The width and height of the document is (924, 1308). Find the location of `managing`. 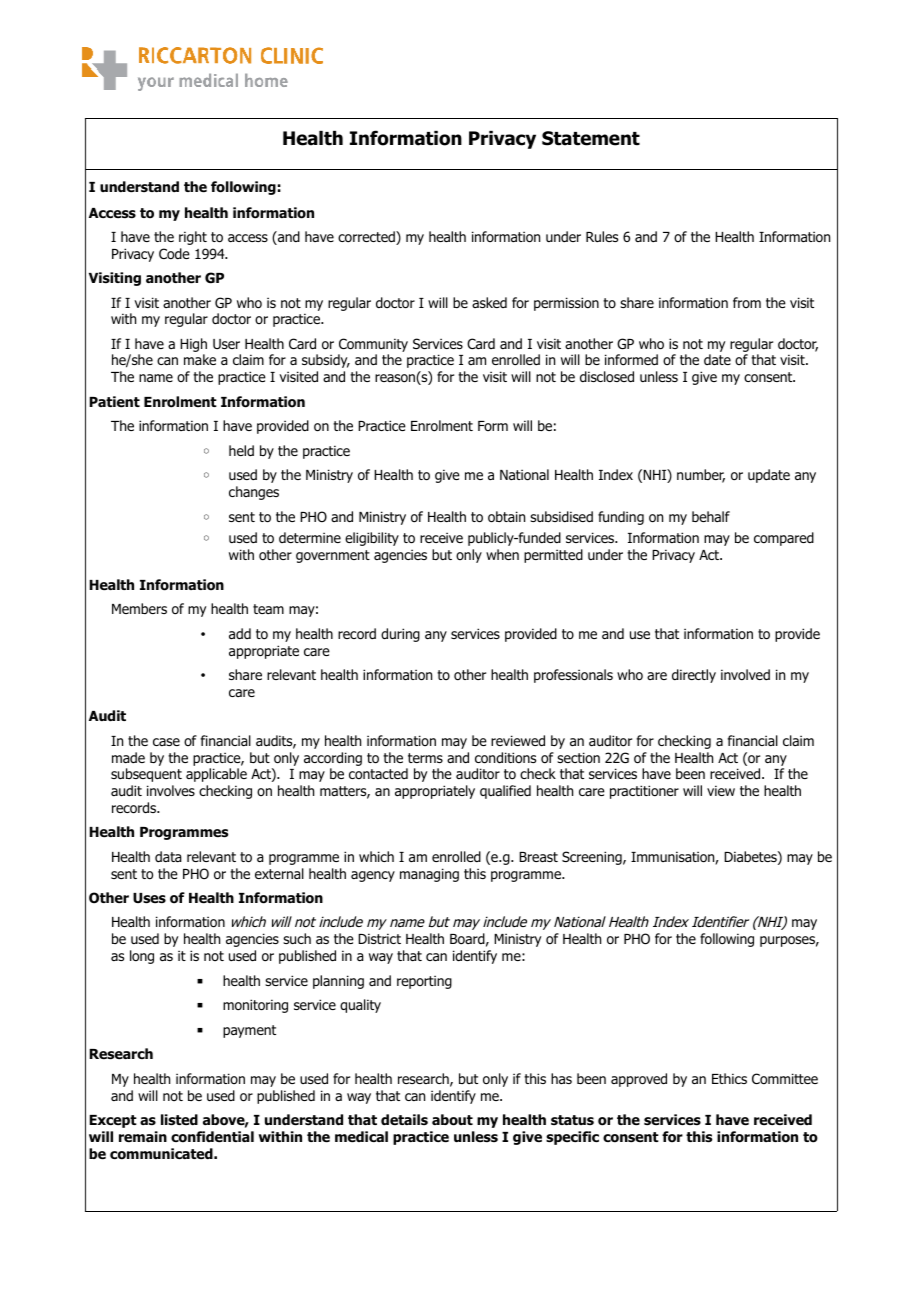

managing is located at coordinates (429, 875).
